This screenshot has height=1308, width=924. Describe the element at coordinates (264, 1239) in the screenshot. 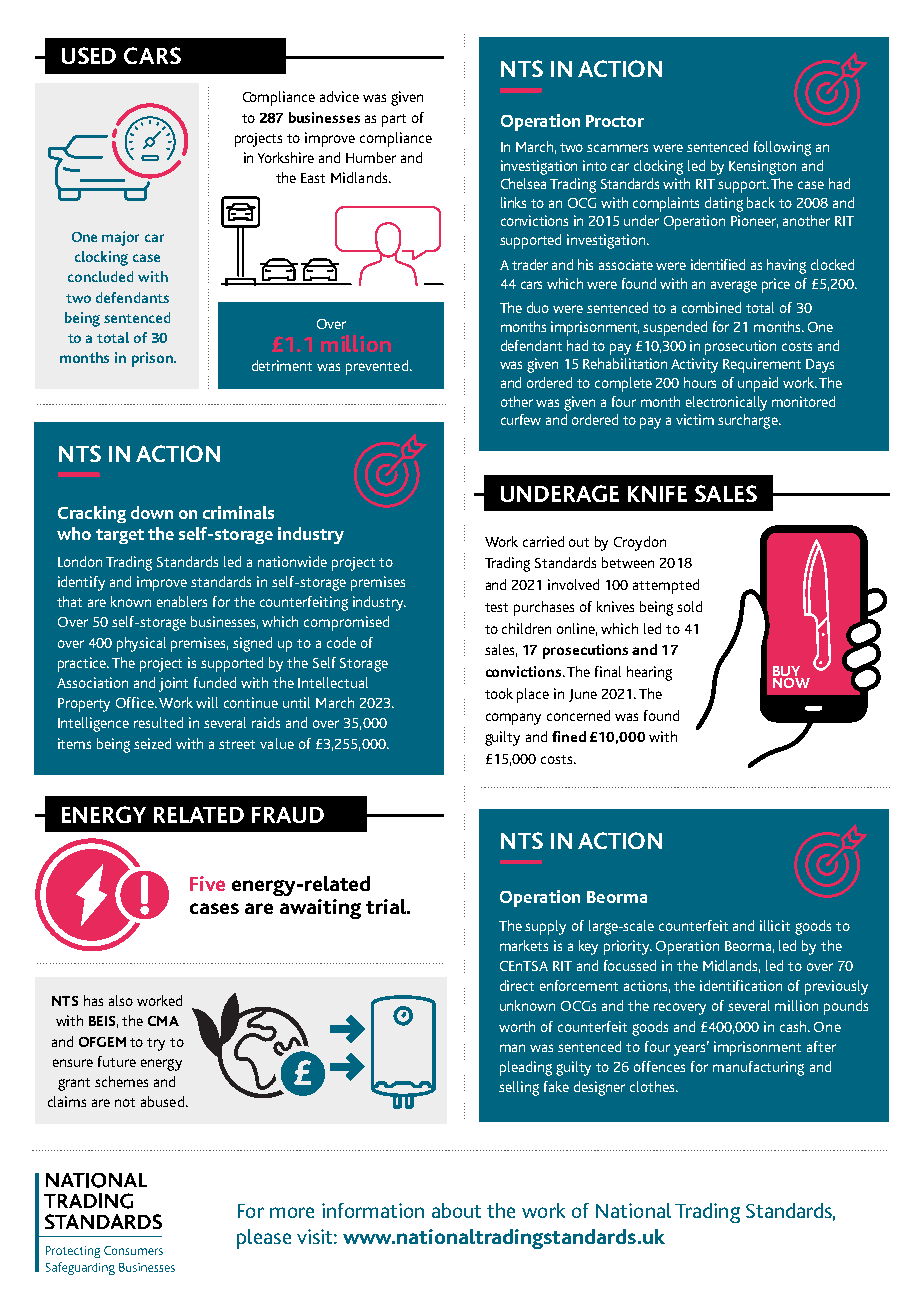

I see `please` at that location.
